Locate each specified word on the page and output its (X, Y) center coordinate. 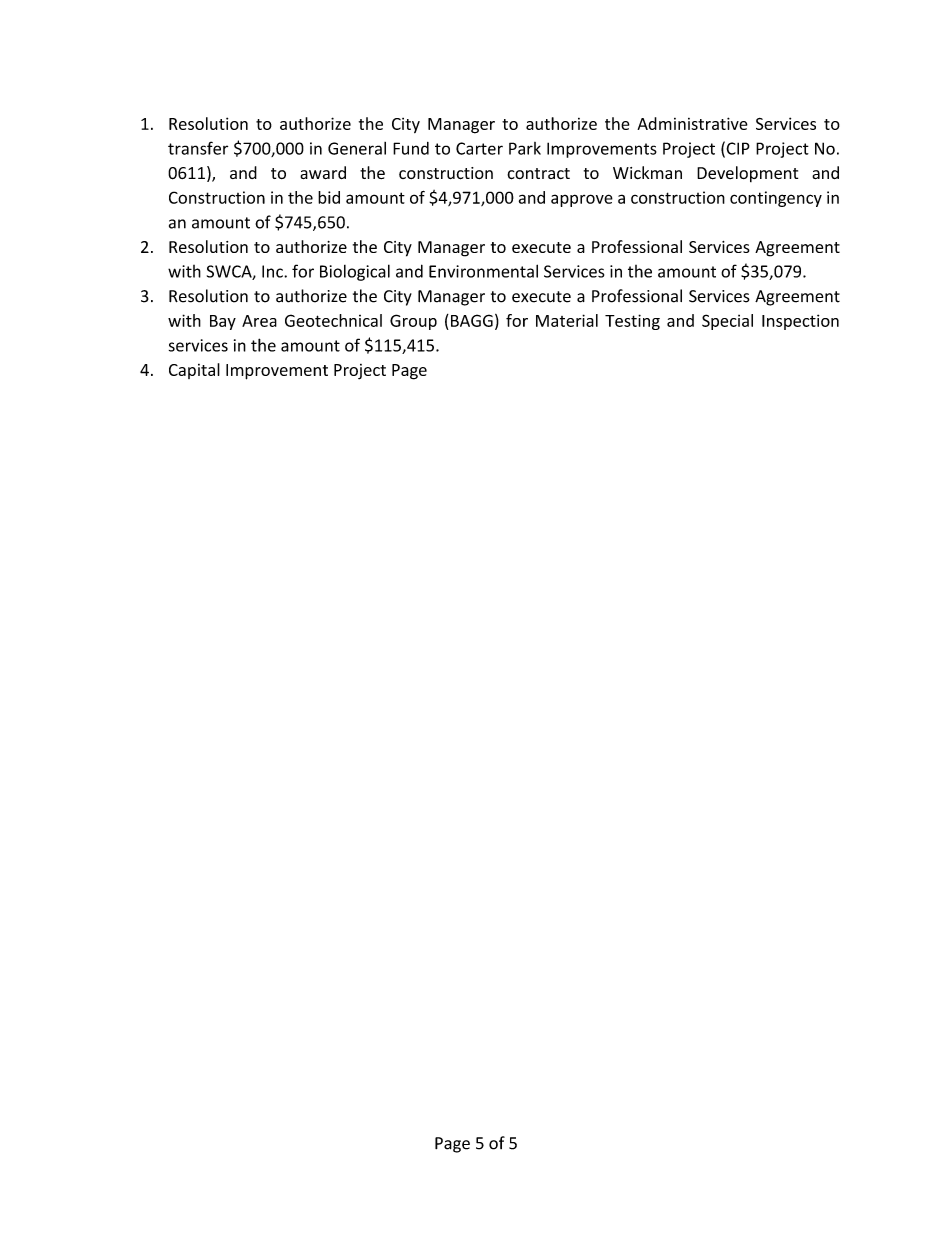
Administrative (692, 123)
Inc (273, 271)
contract (538, 174)
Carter (479, 148)
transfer (198, 148)
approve (582, 200)
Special (727, 322)
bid (329, 197)
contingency (776, 199)
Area (259, 321)
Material (567, 320)
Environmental (483, 271)
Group (413, 322)
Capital (194, 371)
